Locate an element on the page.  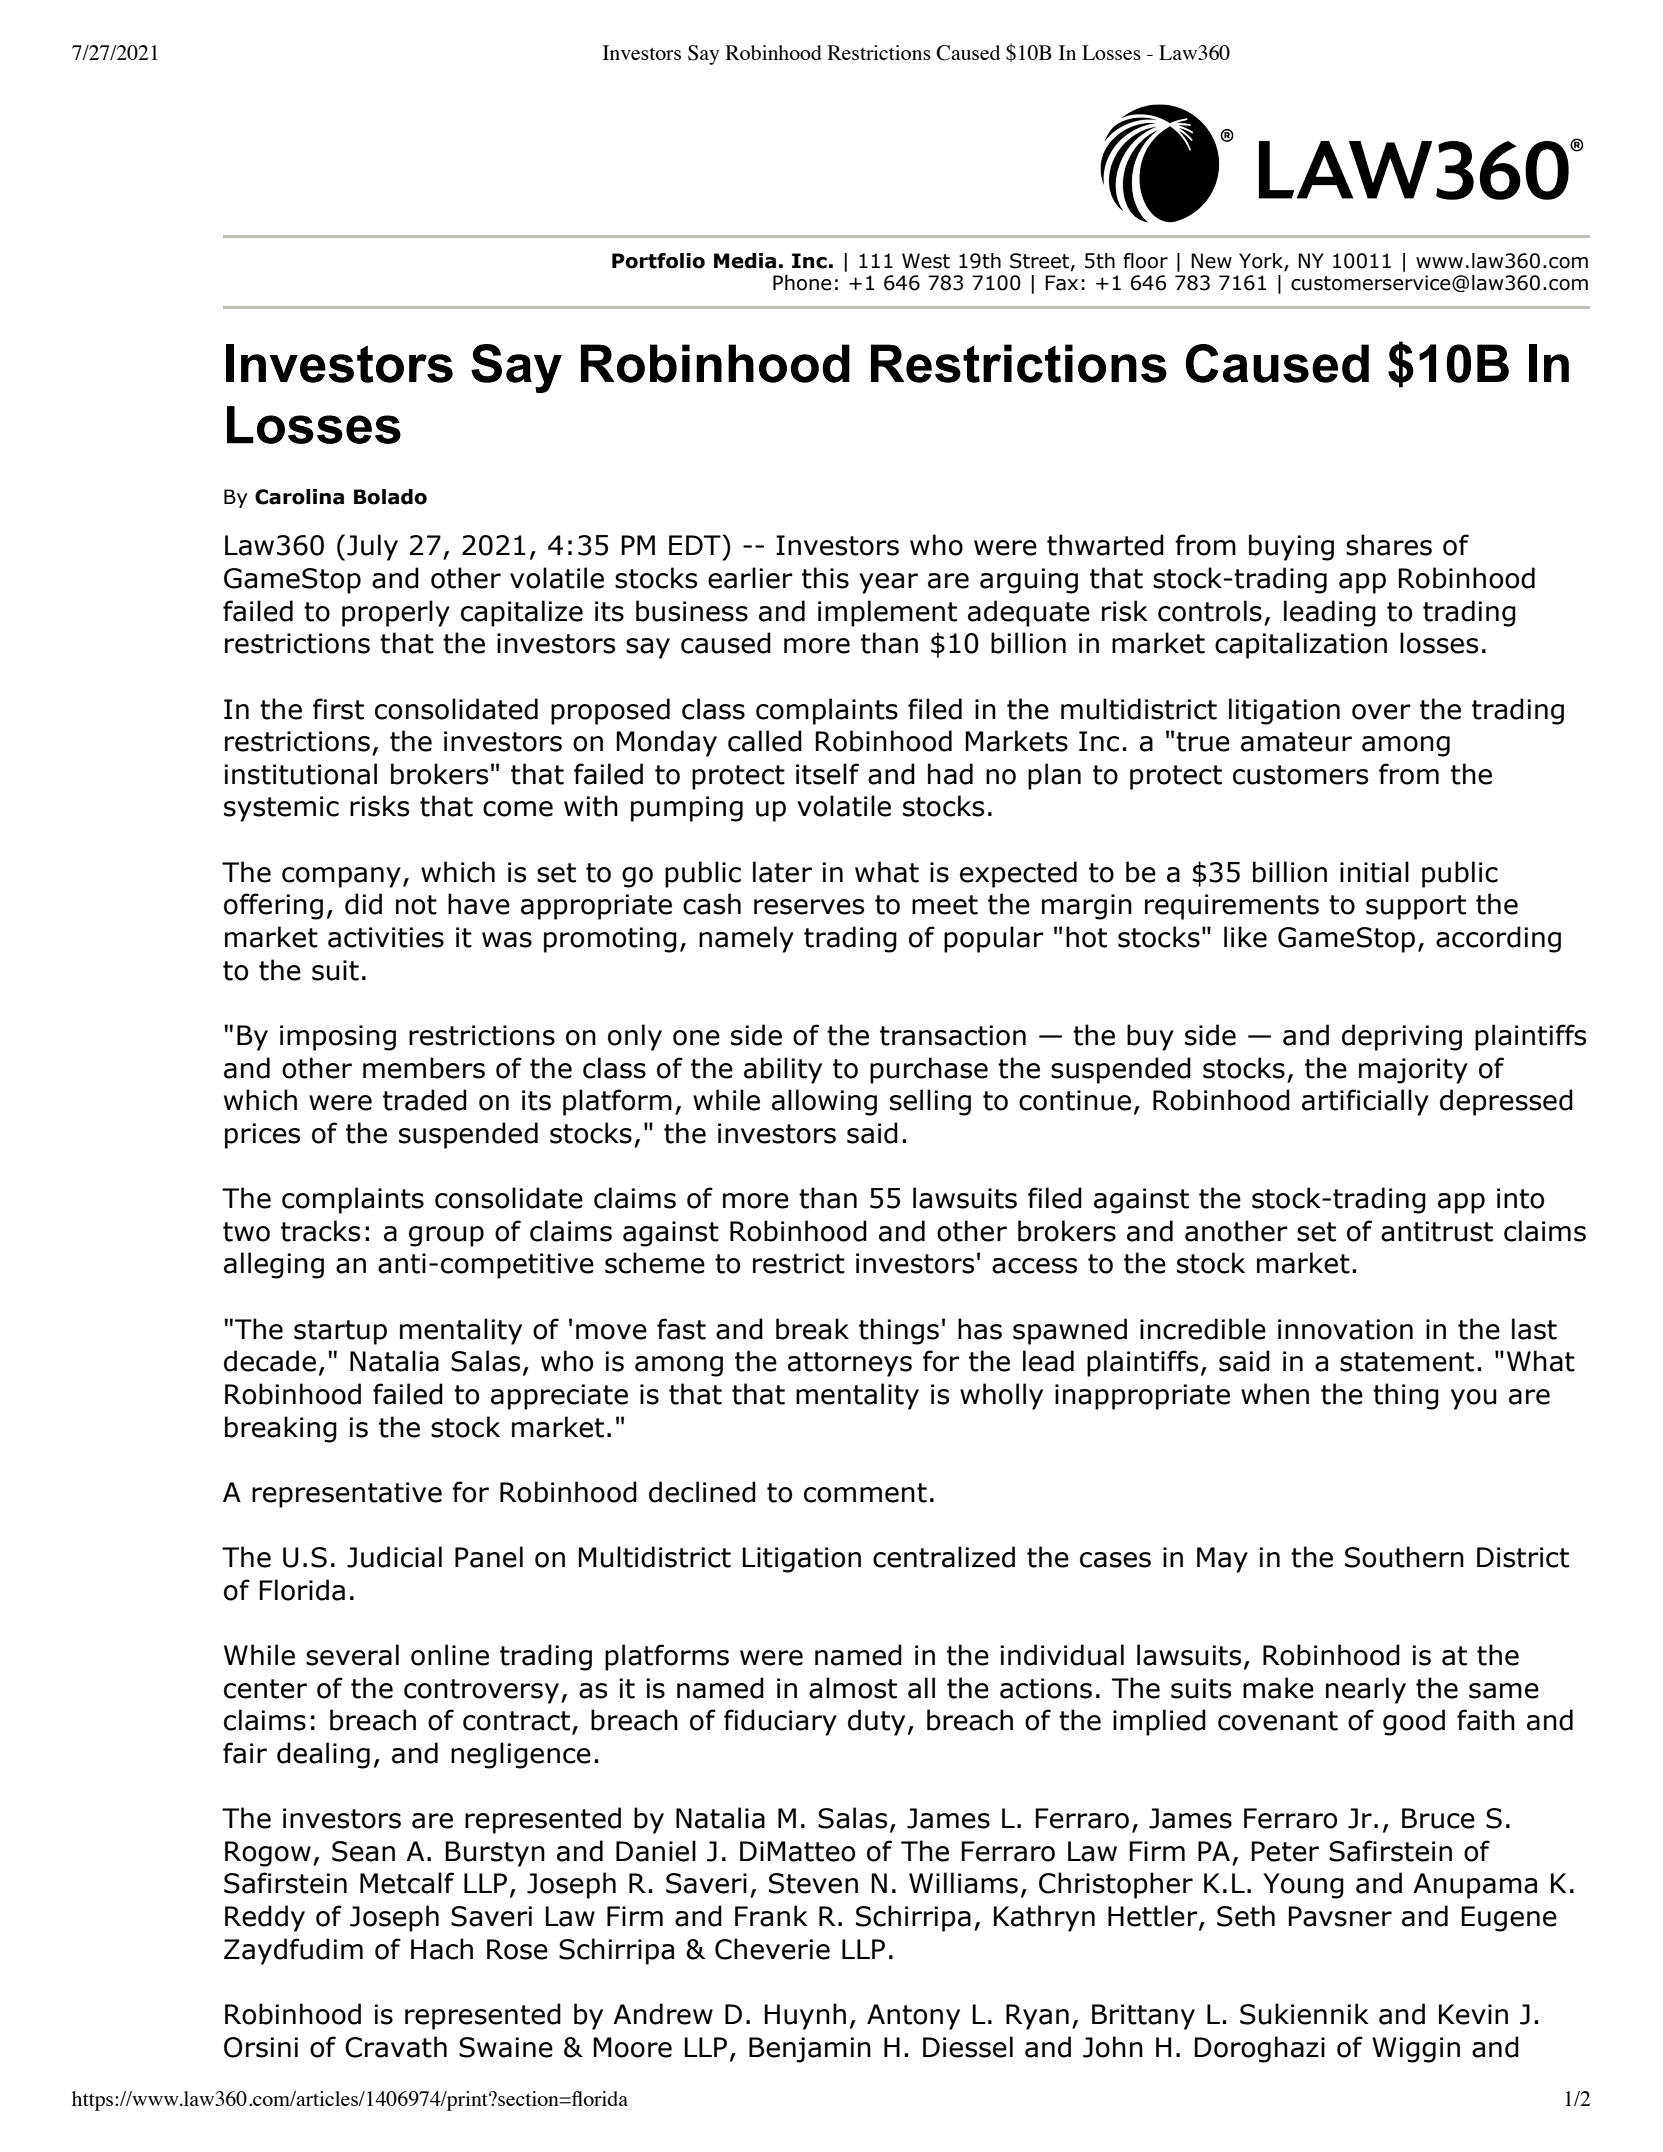
did is located at coordinates (363, 904).
